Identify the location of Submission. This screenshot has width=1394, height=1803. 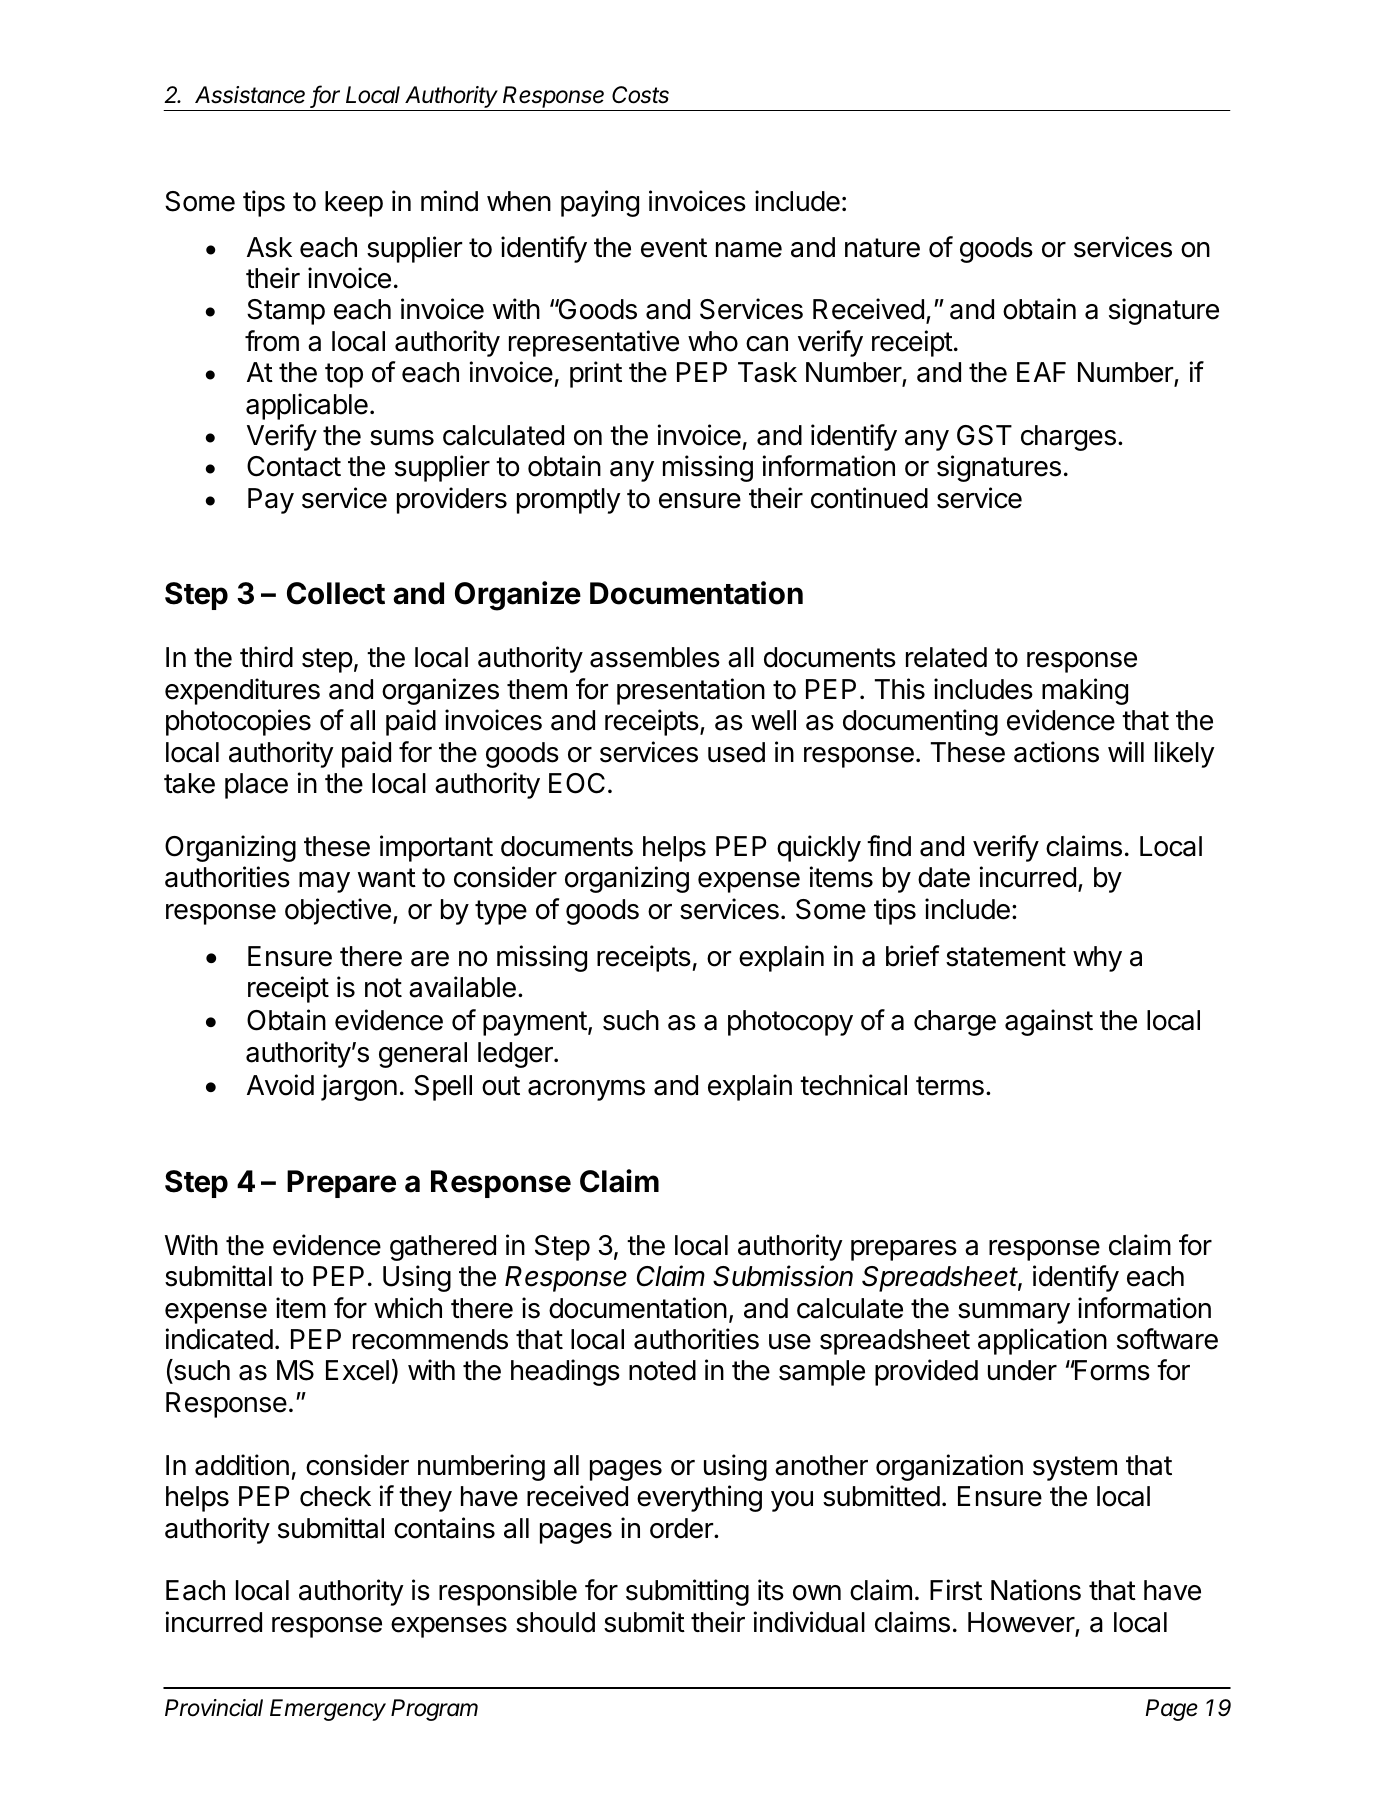
(783, 1276).
